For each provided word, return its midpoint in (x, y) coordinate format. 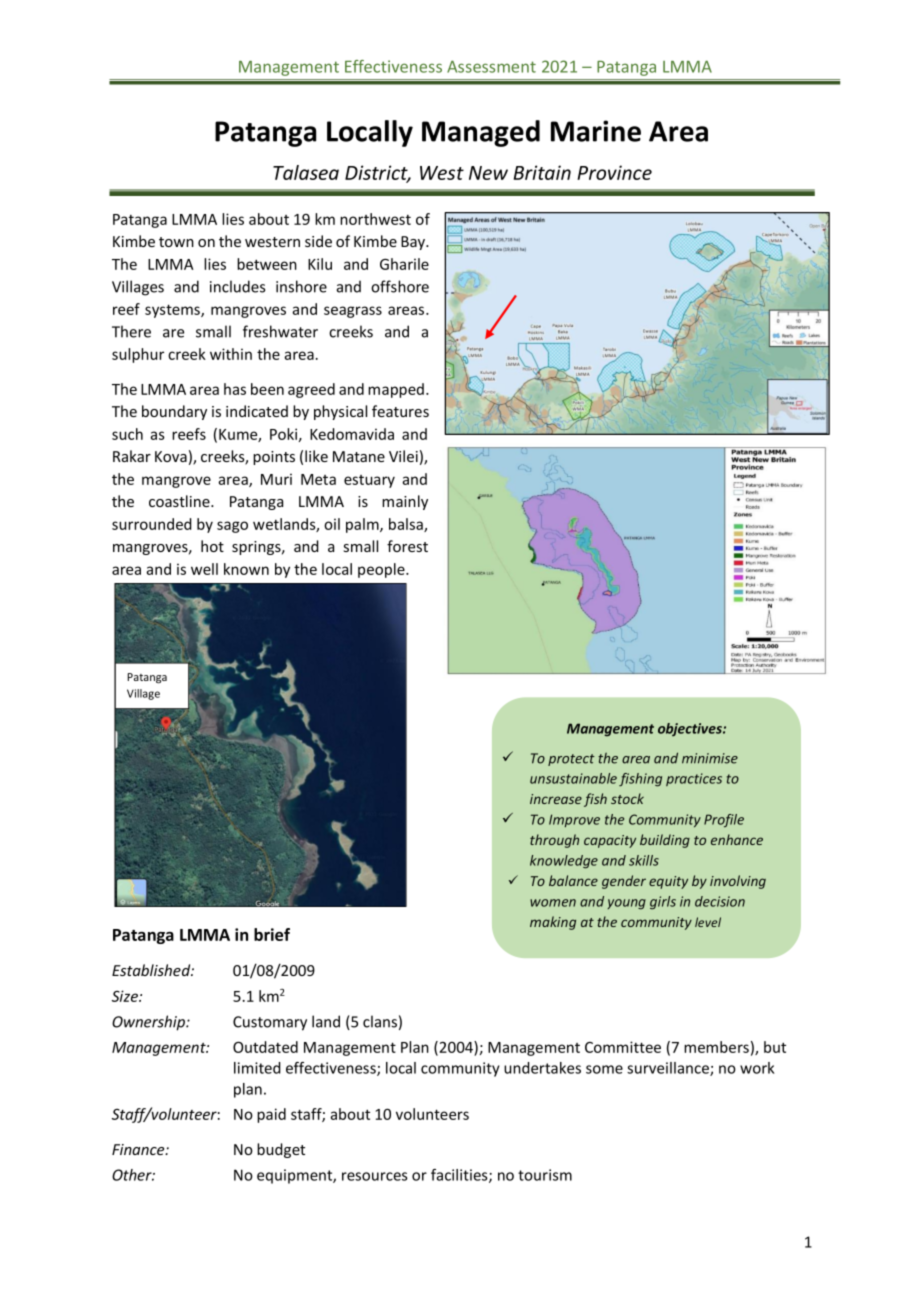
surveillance (669, 1069)
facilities (460, 1176)
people (382, 570)
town (176, 242)
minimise (710, 758)
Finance (139, 1149)
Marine (596, 131)
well (204, 569)
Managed (481, 133)
